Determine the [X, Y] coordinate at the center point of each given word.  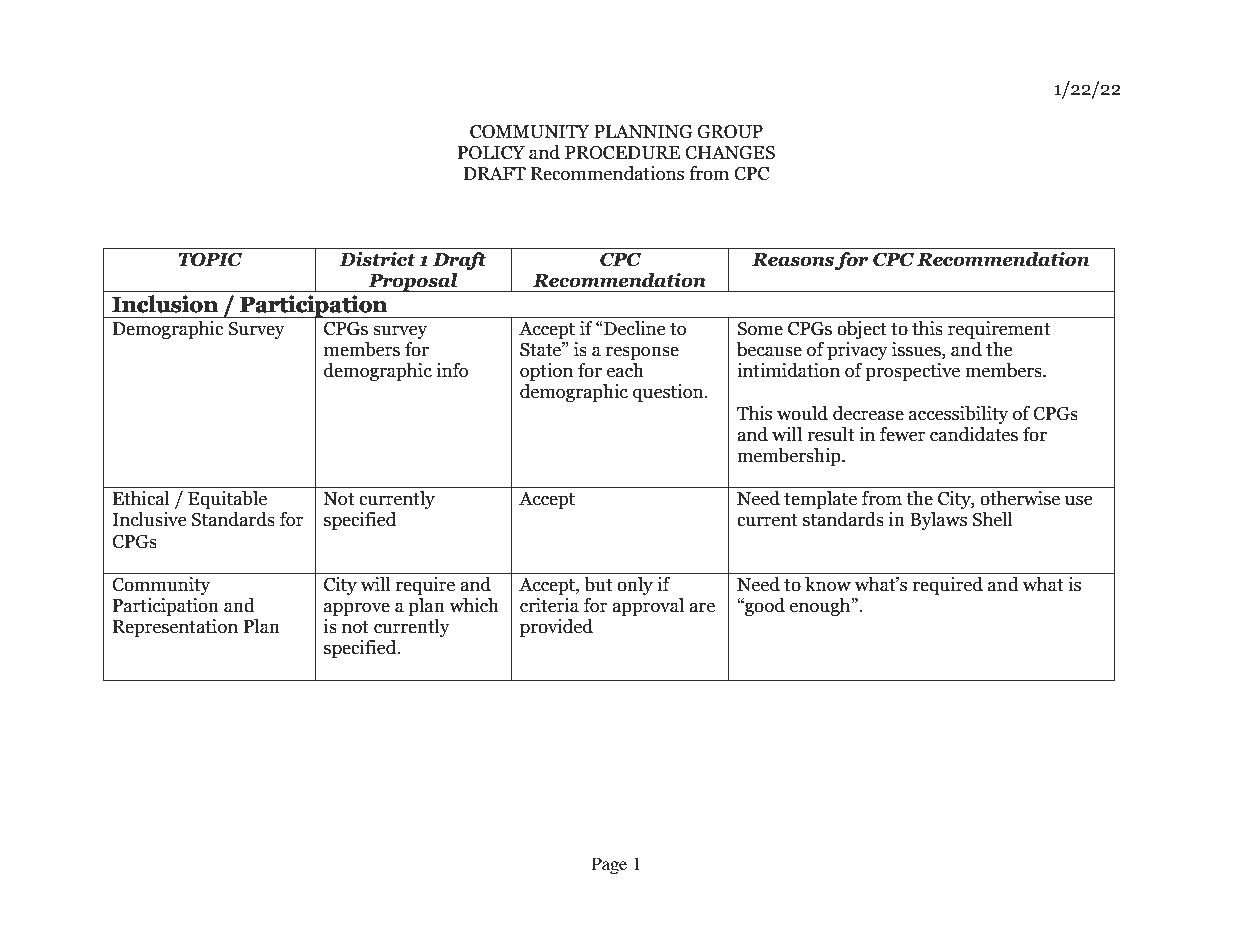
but [598, 584]
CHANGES [730, 153]
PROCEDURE [622, 153]
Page [609, 865]
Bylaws [938, 521]
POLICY [491, 153]
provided [556, 628]
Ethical [141, 498]
